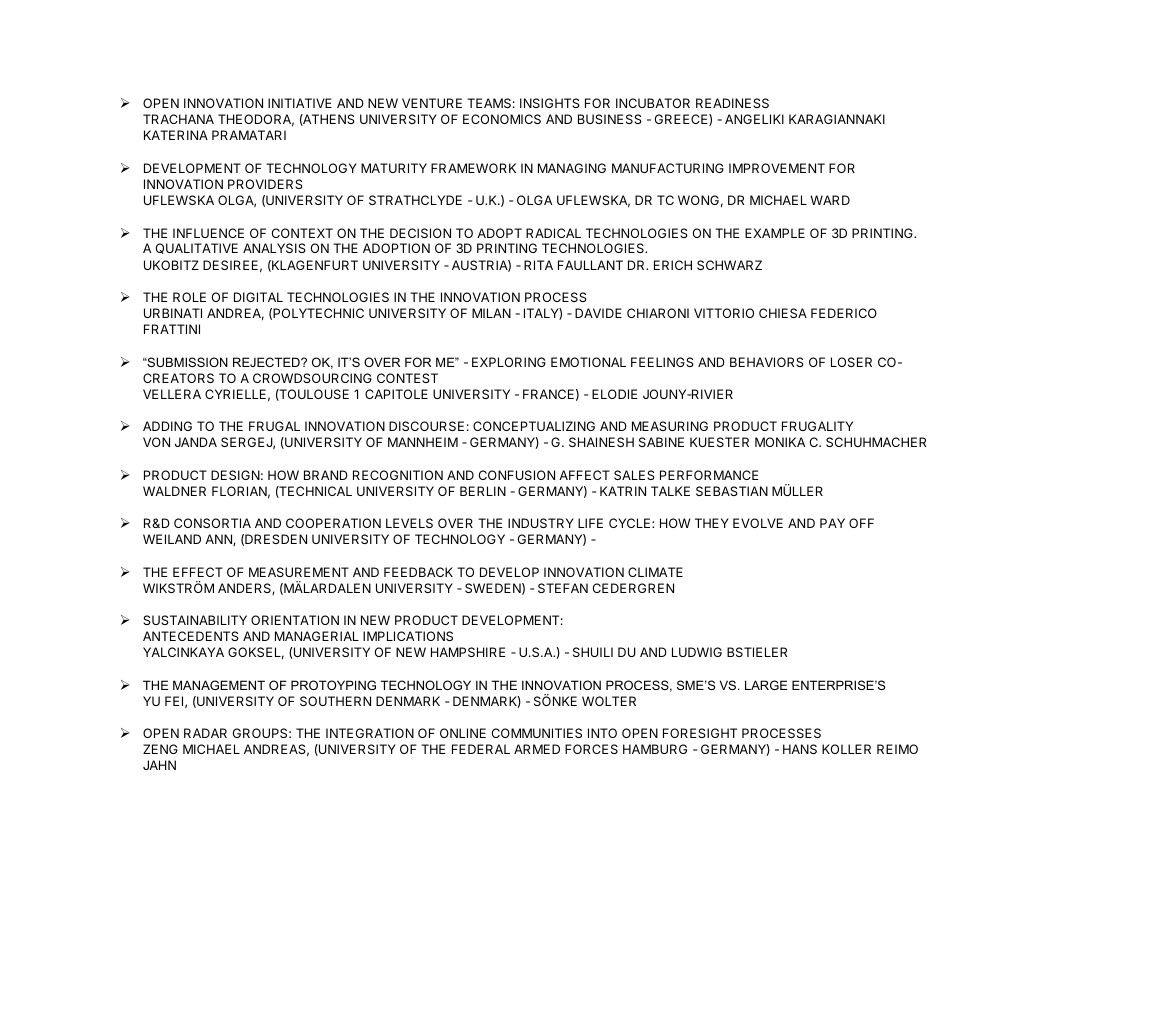 This image has width=1176, height=1028. I want to click on HANS, so click(800, 749).
